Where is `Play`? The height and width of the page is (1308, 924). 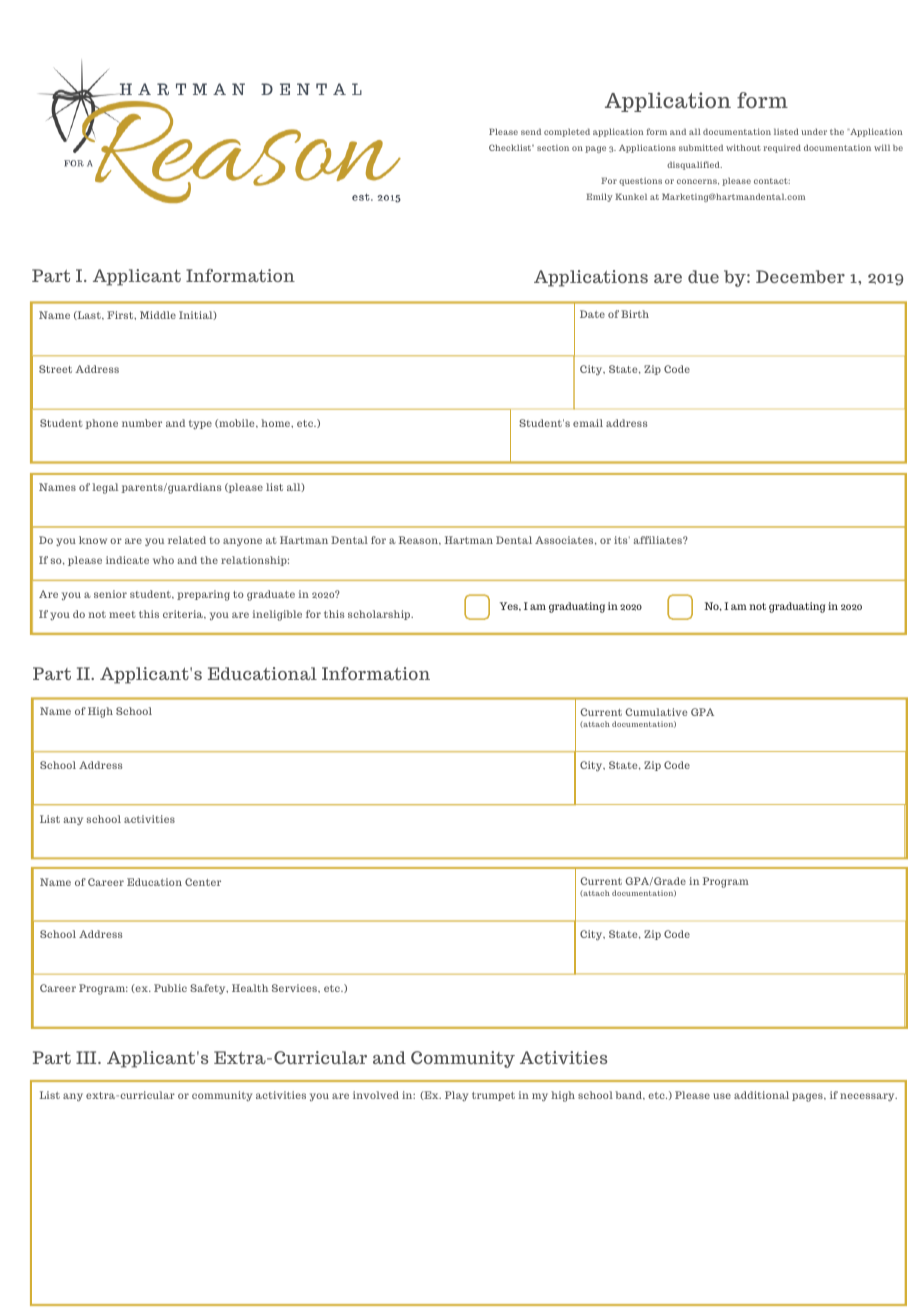
Play is located at coordinates (457, 1096).
